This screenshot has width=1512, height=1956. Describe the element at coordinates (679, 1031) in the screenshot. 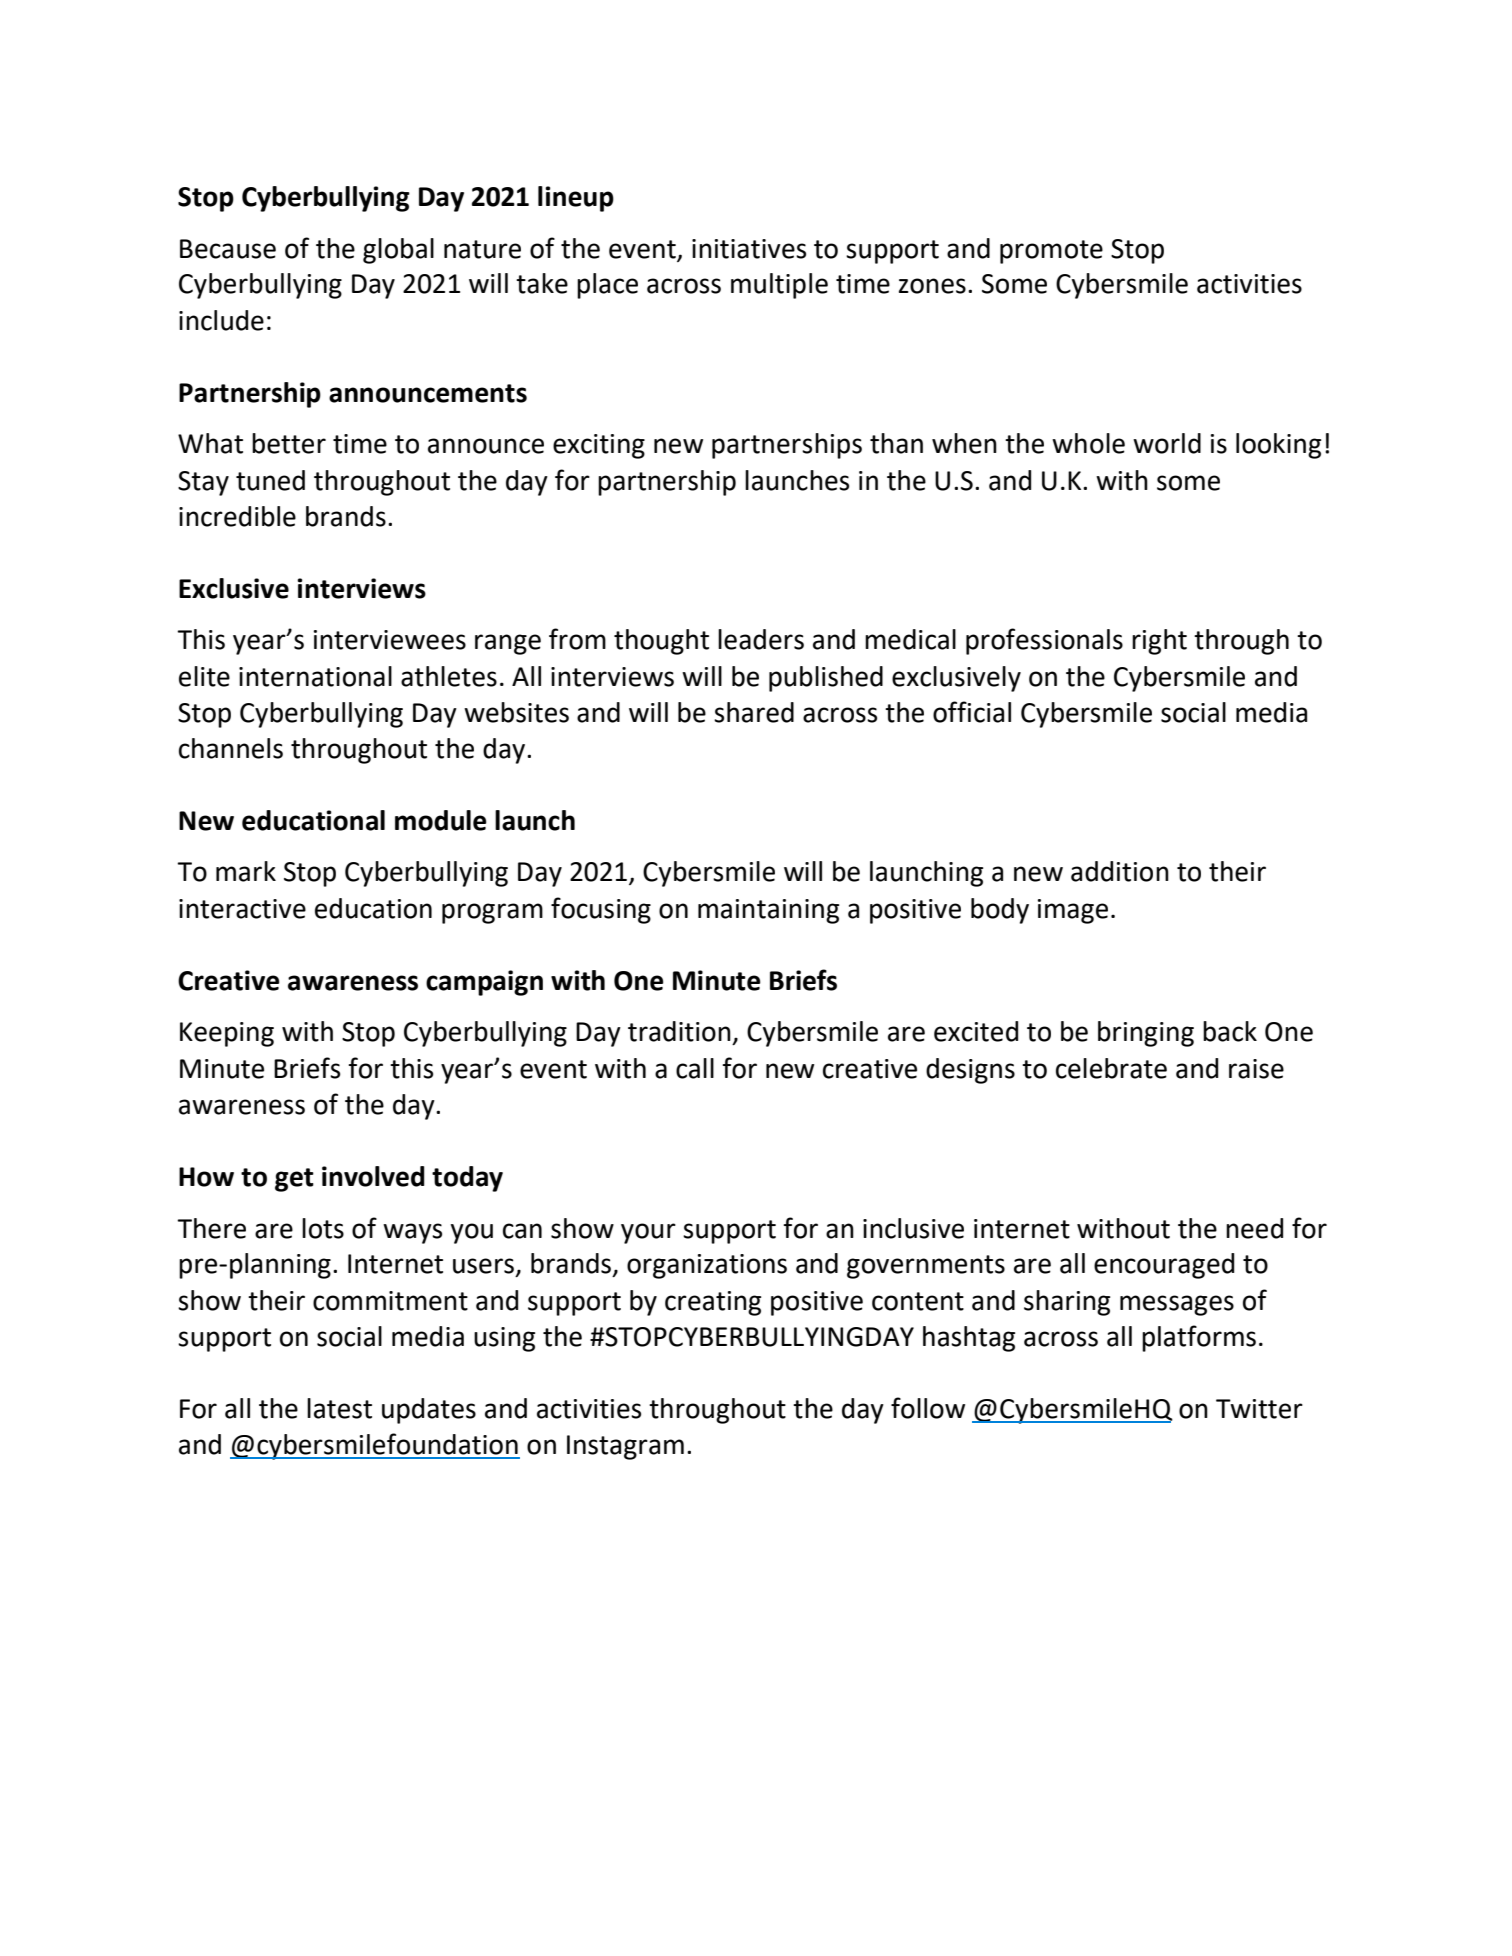

I see `tradition` at that location.
